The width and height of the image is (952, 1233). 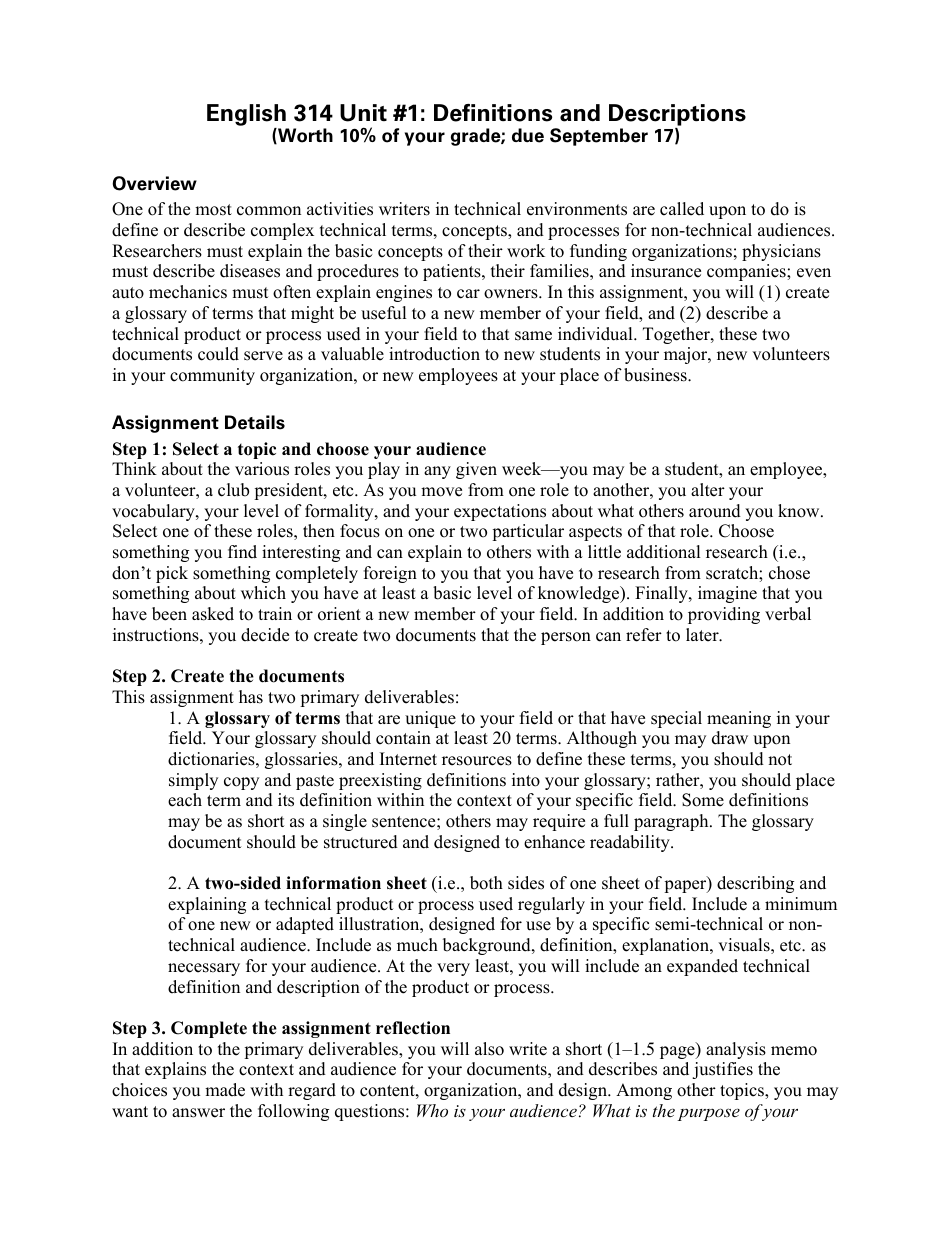 I want to click on due, so click(x=528, y=135).
